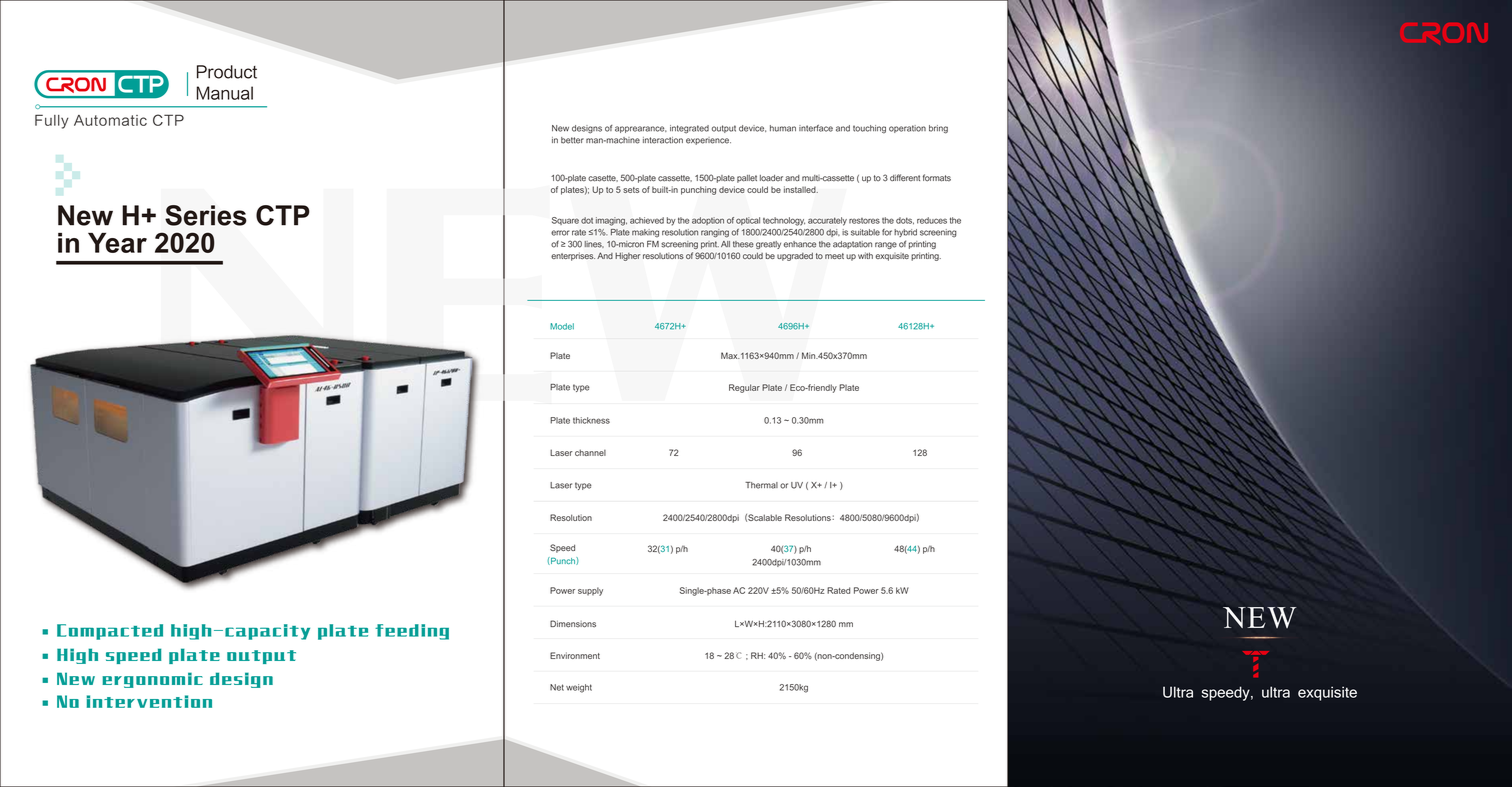  What do you see at coordinates (152, 680) in the screenshot?
I see `ergonomic` at bounding box center [152, 680].
